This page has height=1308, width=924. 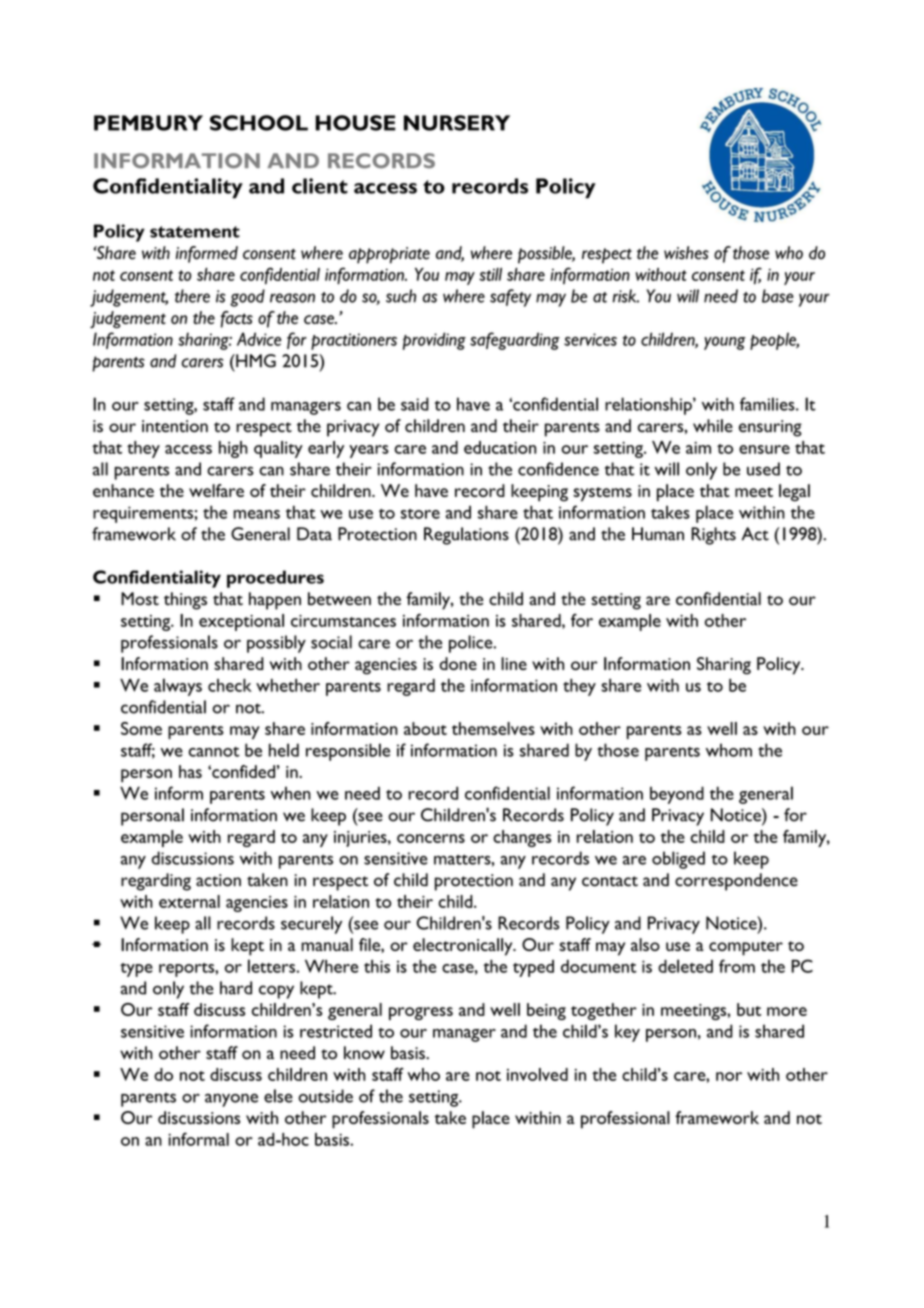 What do you see at coordinates (537, 1074) in the page?
I see `involved` at bounding box center [537, 1074].
